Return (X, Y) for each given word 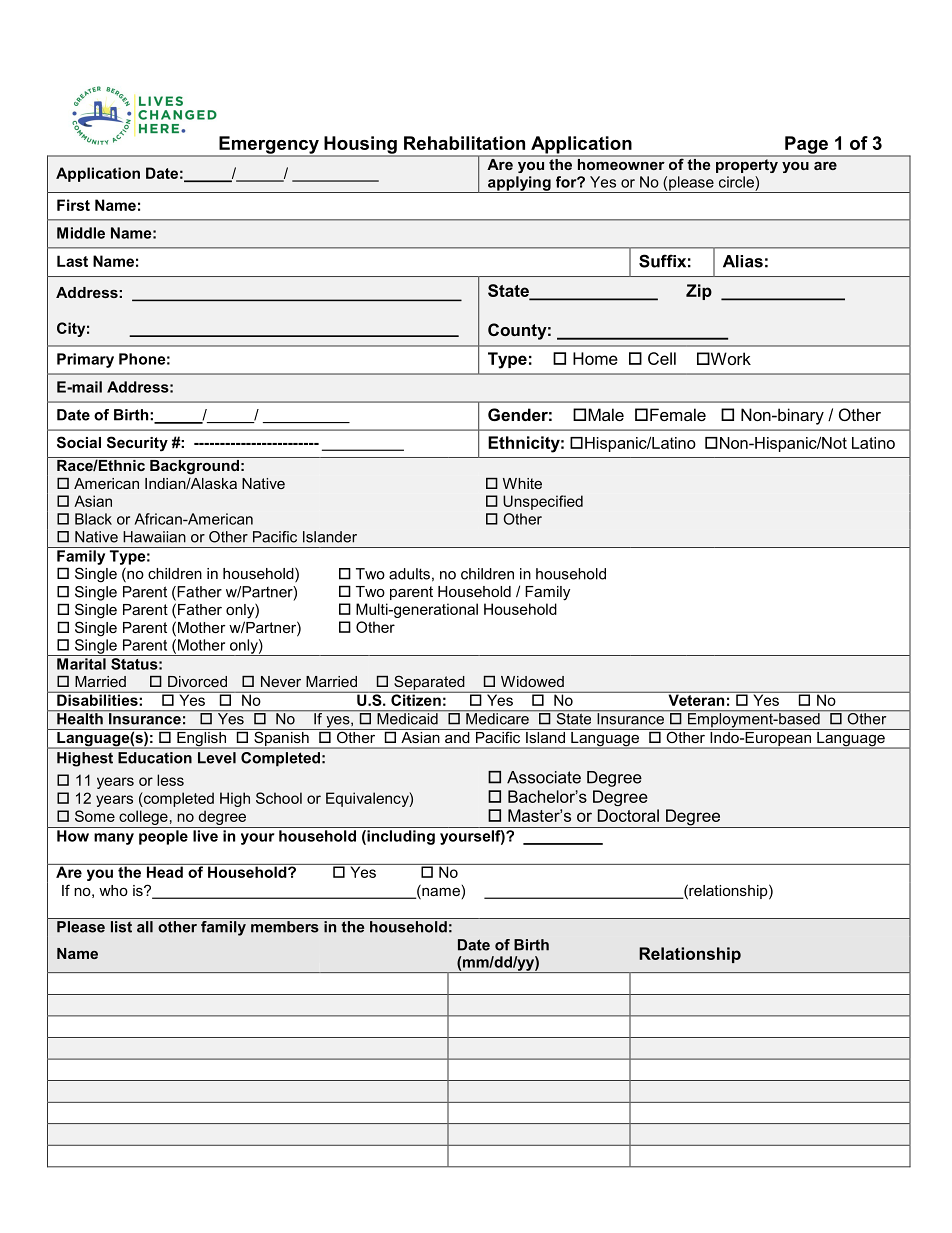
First (73, 205)
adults (409, 574)
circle (737, 182)
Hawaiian (154, 537)
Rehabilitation (464, 143)
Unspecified (543, 502)
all (145, 927)
